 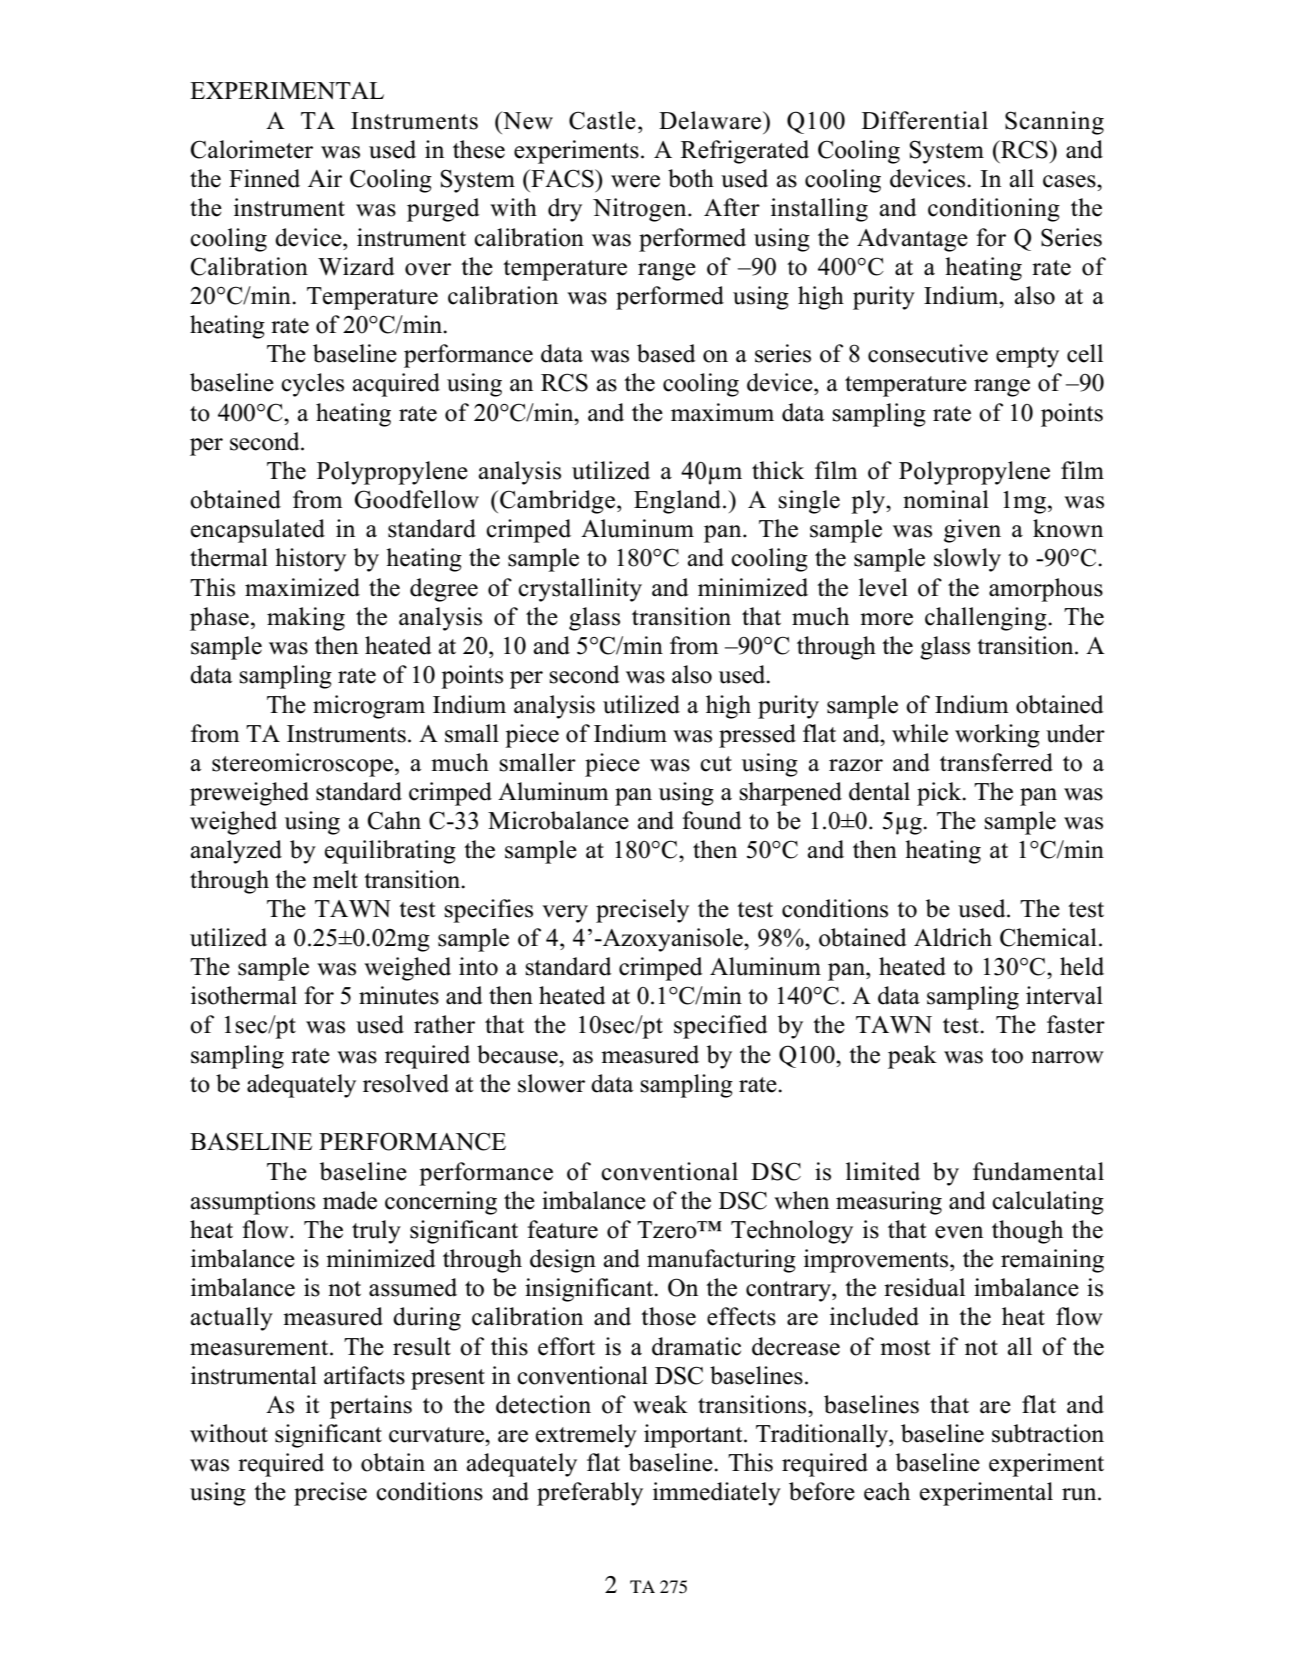 What do you see at coordinates (325, 178) in the screenshot?
I see `Air` at bounding box center [325, 178].
